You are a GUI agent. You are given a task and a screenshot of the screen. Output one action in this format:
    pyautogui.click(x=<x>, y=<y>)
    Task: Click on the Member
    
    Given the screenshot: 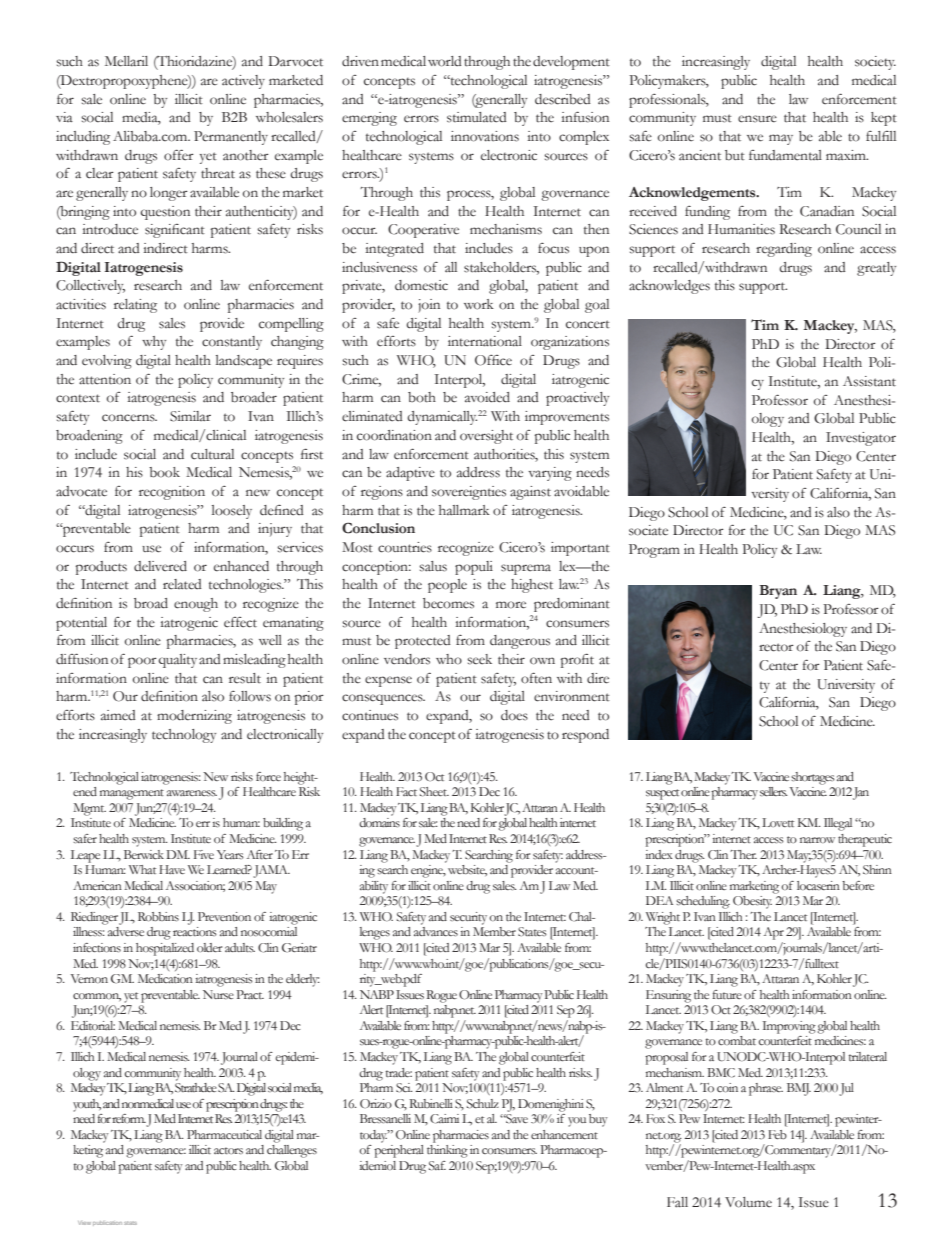 What is the action you would take?
    pyautogui.click(x=494, y=931)
